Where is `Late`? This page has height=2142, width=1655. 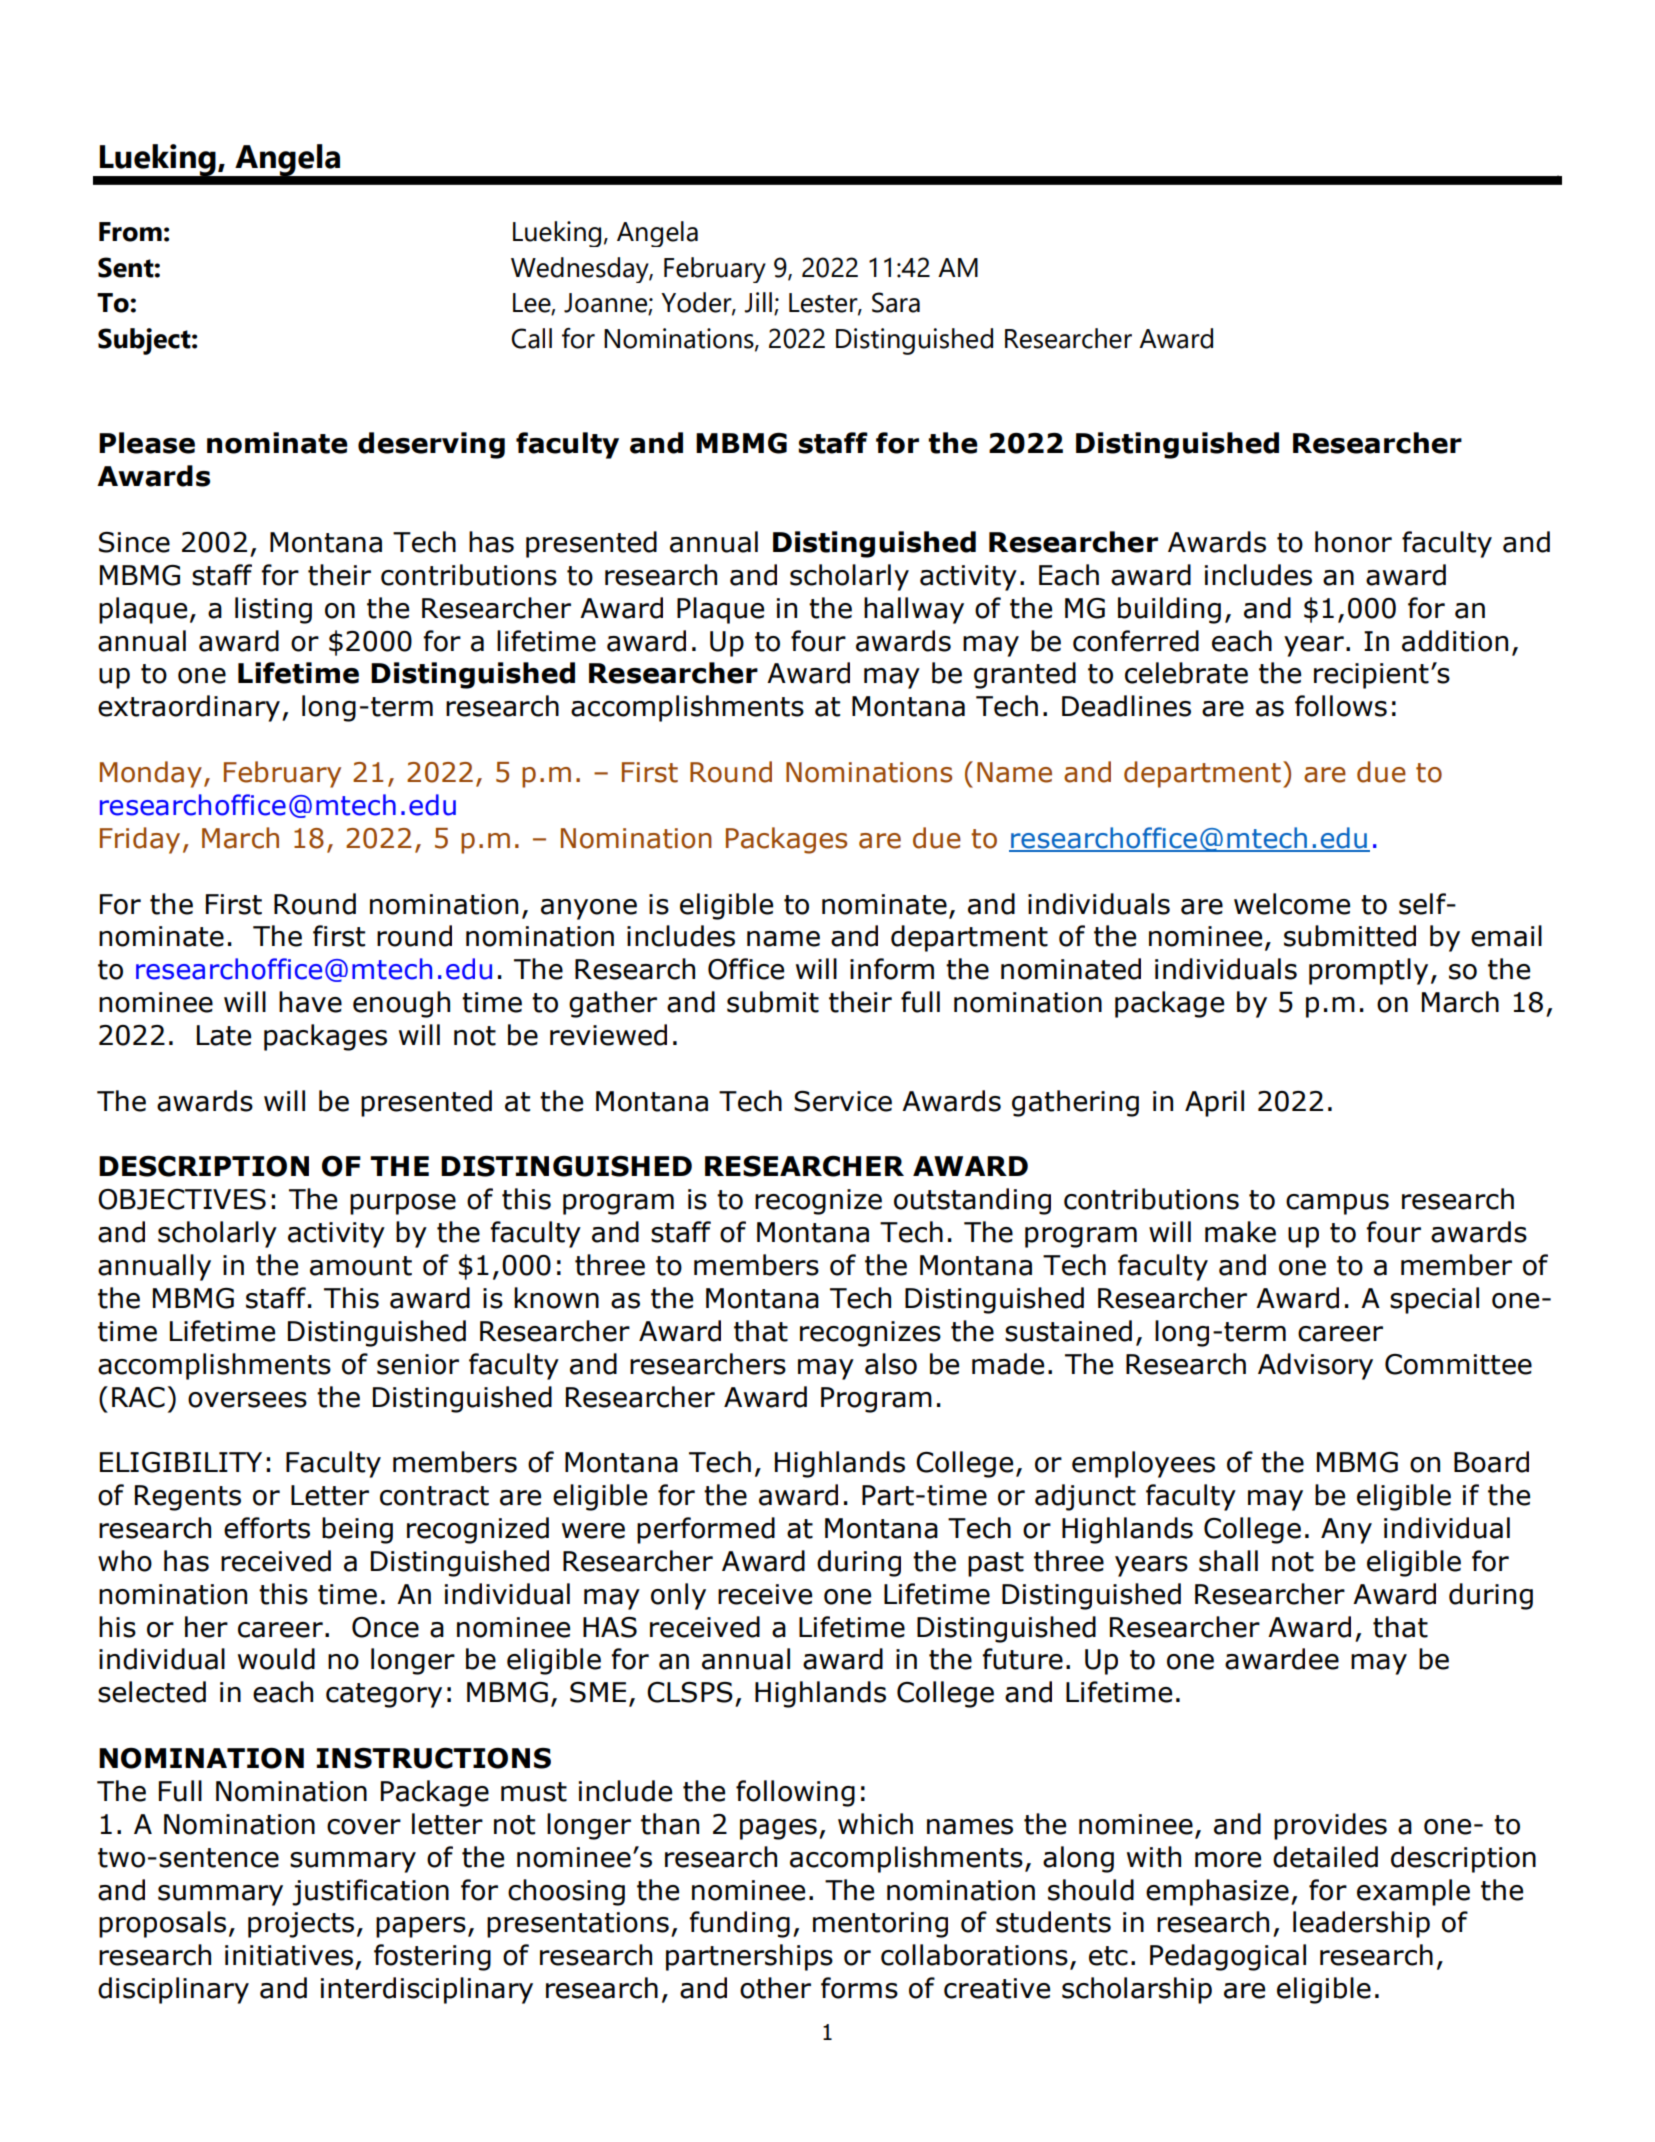
Late is located at coordinates (224, 1035).
